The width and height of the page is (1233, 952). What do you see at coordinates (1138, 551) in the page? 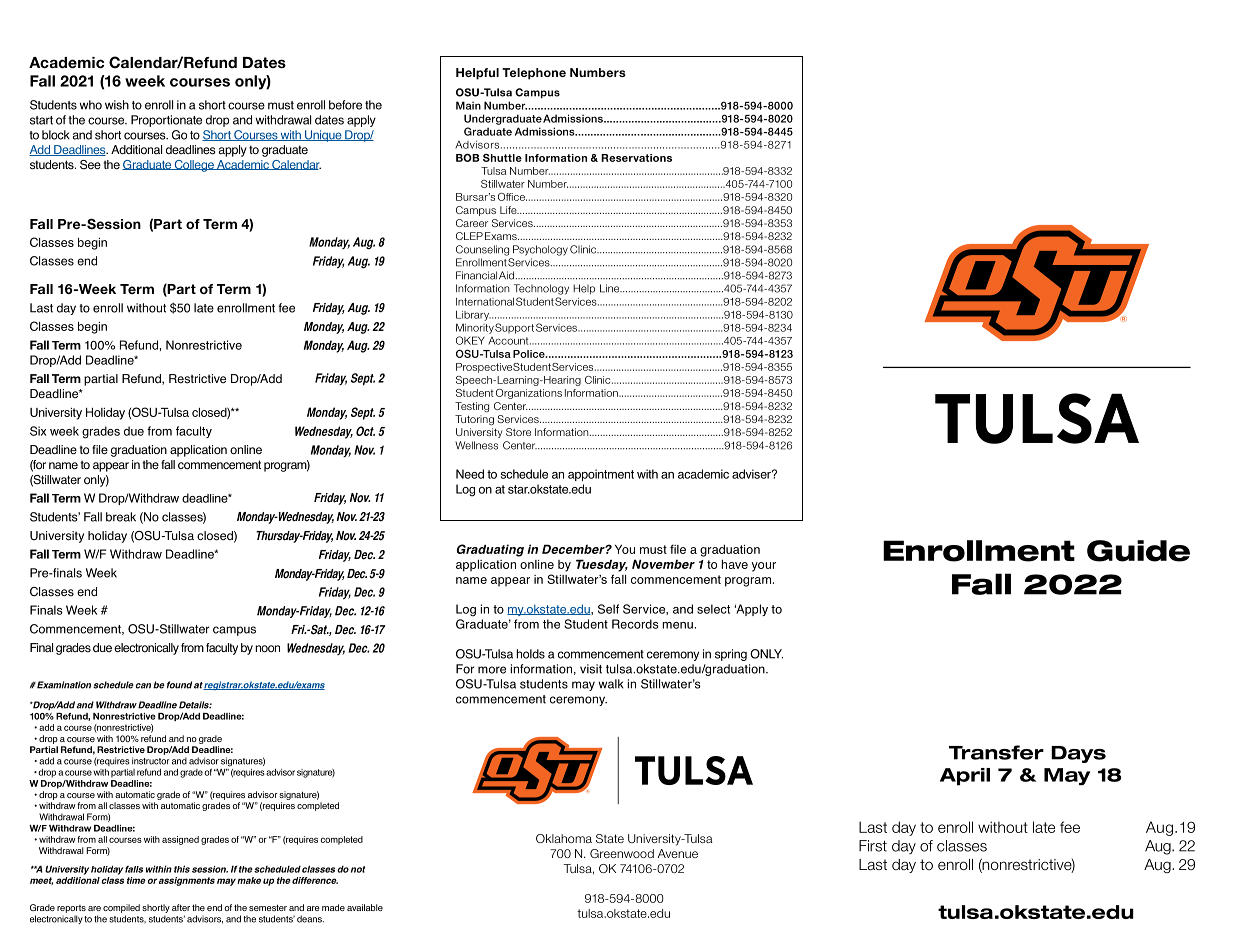
I see `Guide` at bounding box center [1138, 551].
